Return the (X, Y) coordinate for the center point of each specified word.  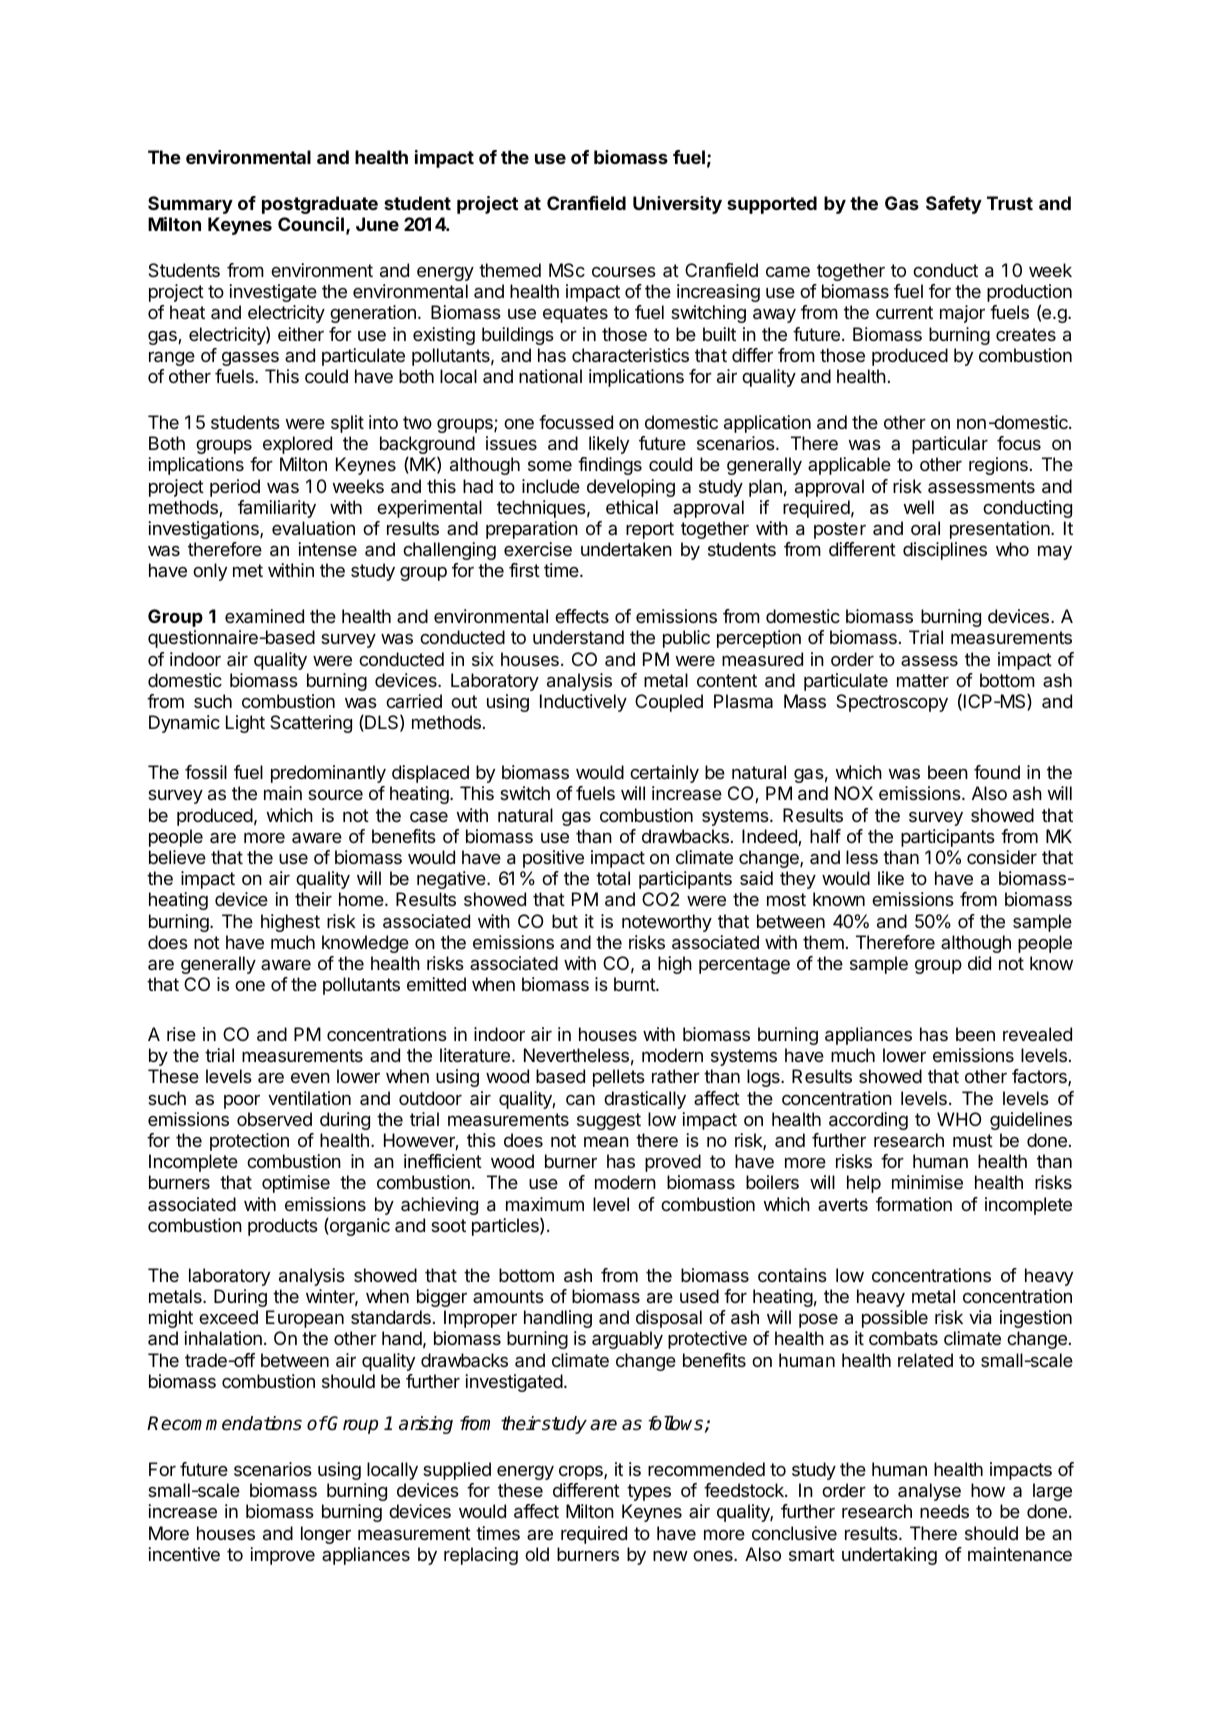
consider (1002, 857)
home (361, 899)
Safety (954, 205)
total (613, 878)
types (649, 1492)
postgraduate (320, 205)
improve (282, 1556)
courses (624, 272)
